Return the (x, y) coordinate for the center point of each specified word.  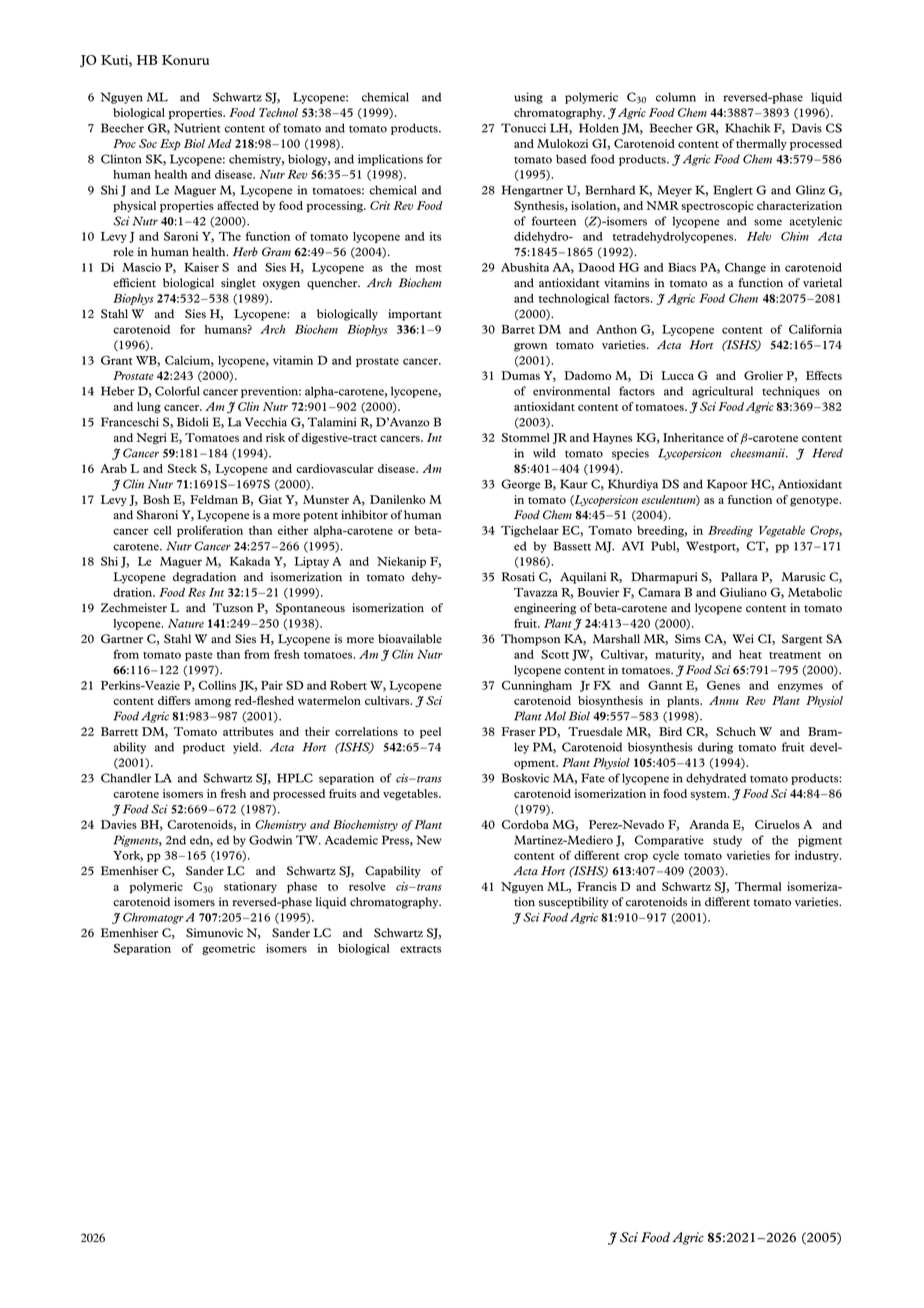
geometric (228, 949)
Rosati (518, 577)
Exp (170, 144)
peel (430, 733)
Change (745, 268)
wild (544, 453)
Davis (807, 128)
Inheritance (693, 437)
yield (247, 748)
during (715, 748)
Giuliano (743, 592)
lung (149, 408)
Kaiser (201, 267)
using (528, 98)
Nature (186, 623)
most (428, 268)
